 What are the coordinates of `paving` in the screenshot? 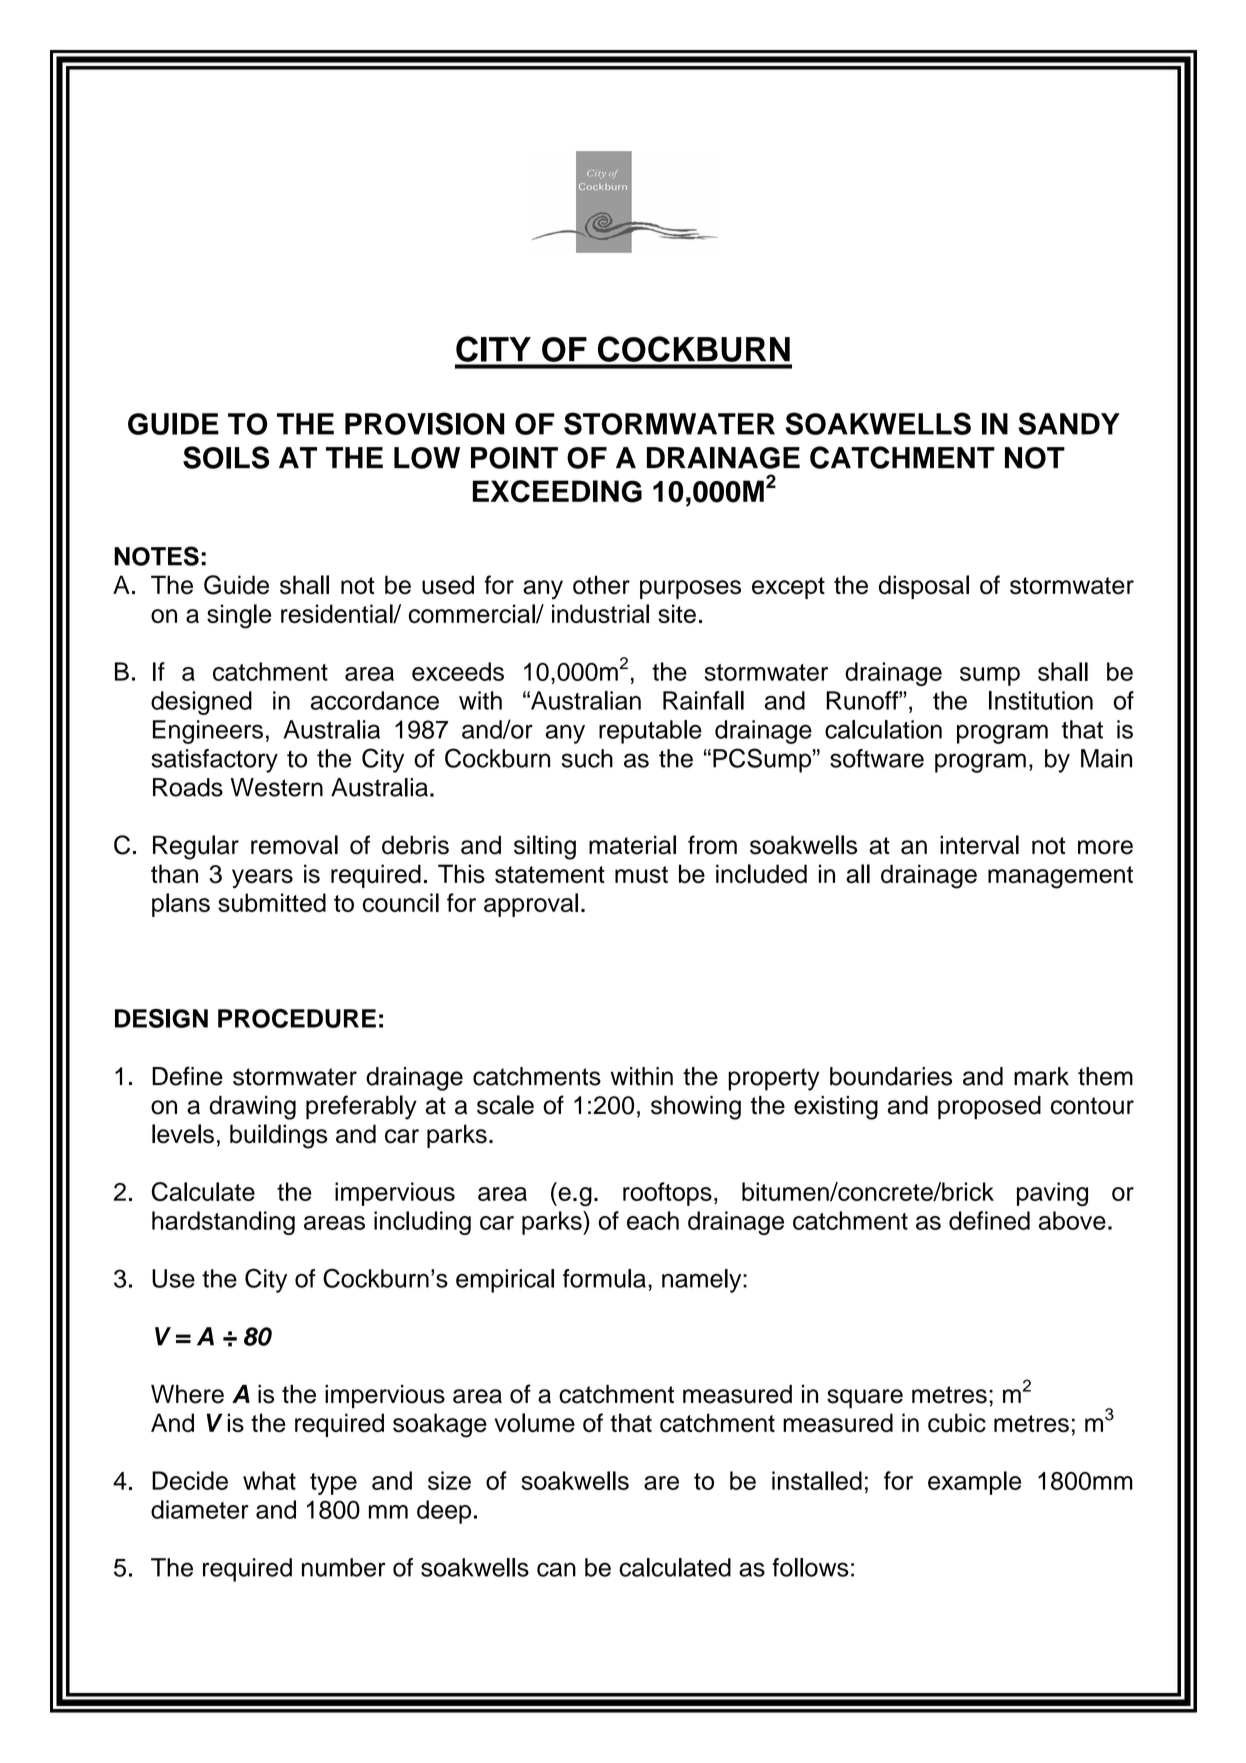 It's located at (1052, 1194).
